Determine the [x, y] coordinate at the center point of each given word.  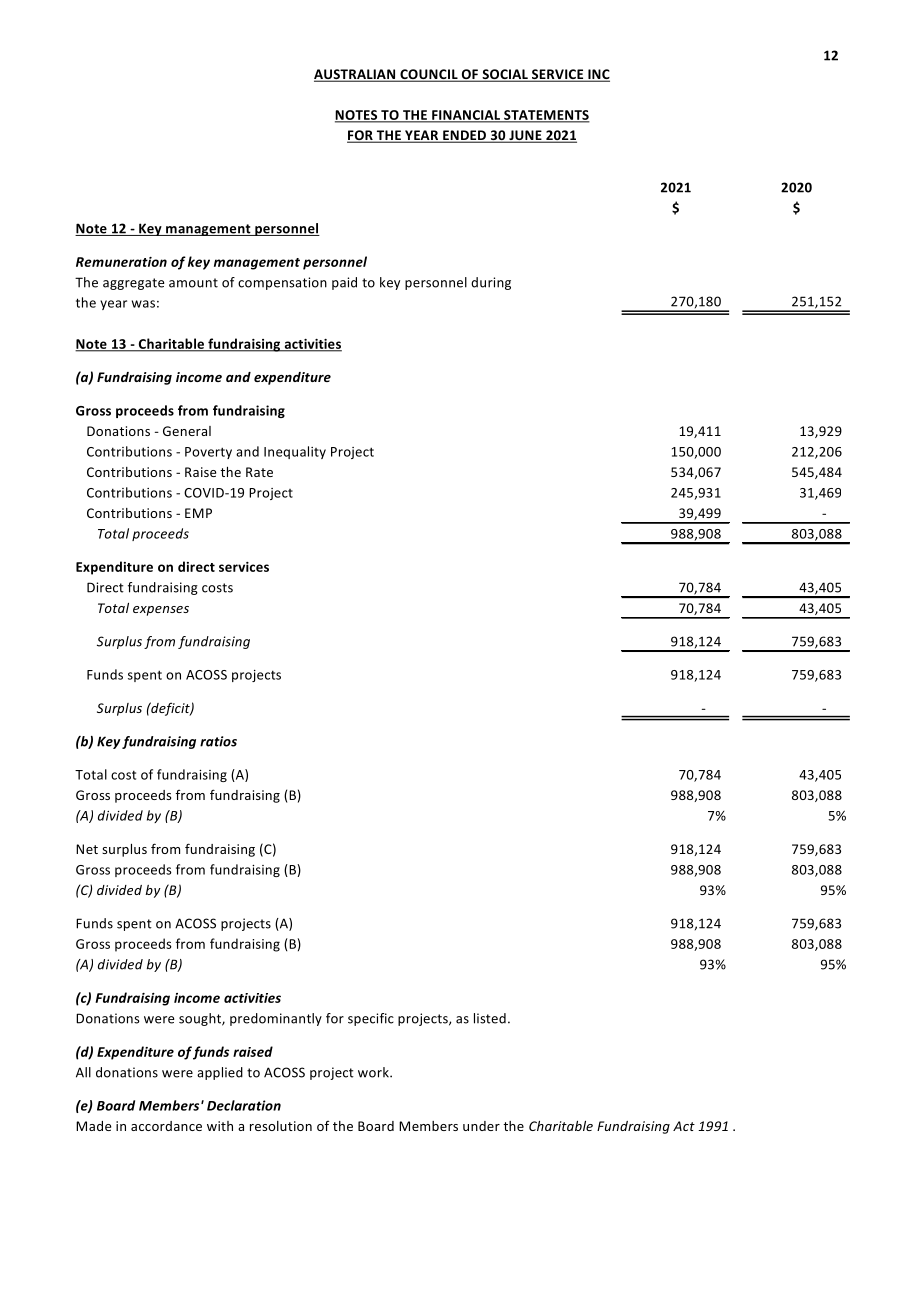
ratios [218, 741]
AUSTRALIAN [356, 75]
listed [490, 1018]
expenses [161, 611]
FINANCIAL [466, 116]
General [187, 431]
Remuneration [121, 262]
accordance [166, 1126]
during [491, 283]
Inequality [295, 452]
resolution [281, 1126]
